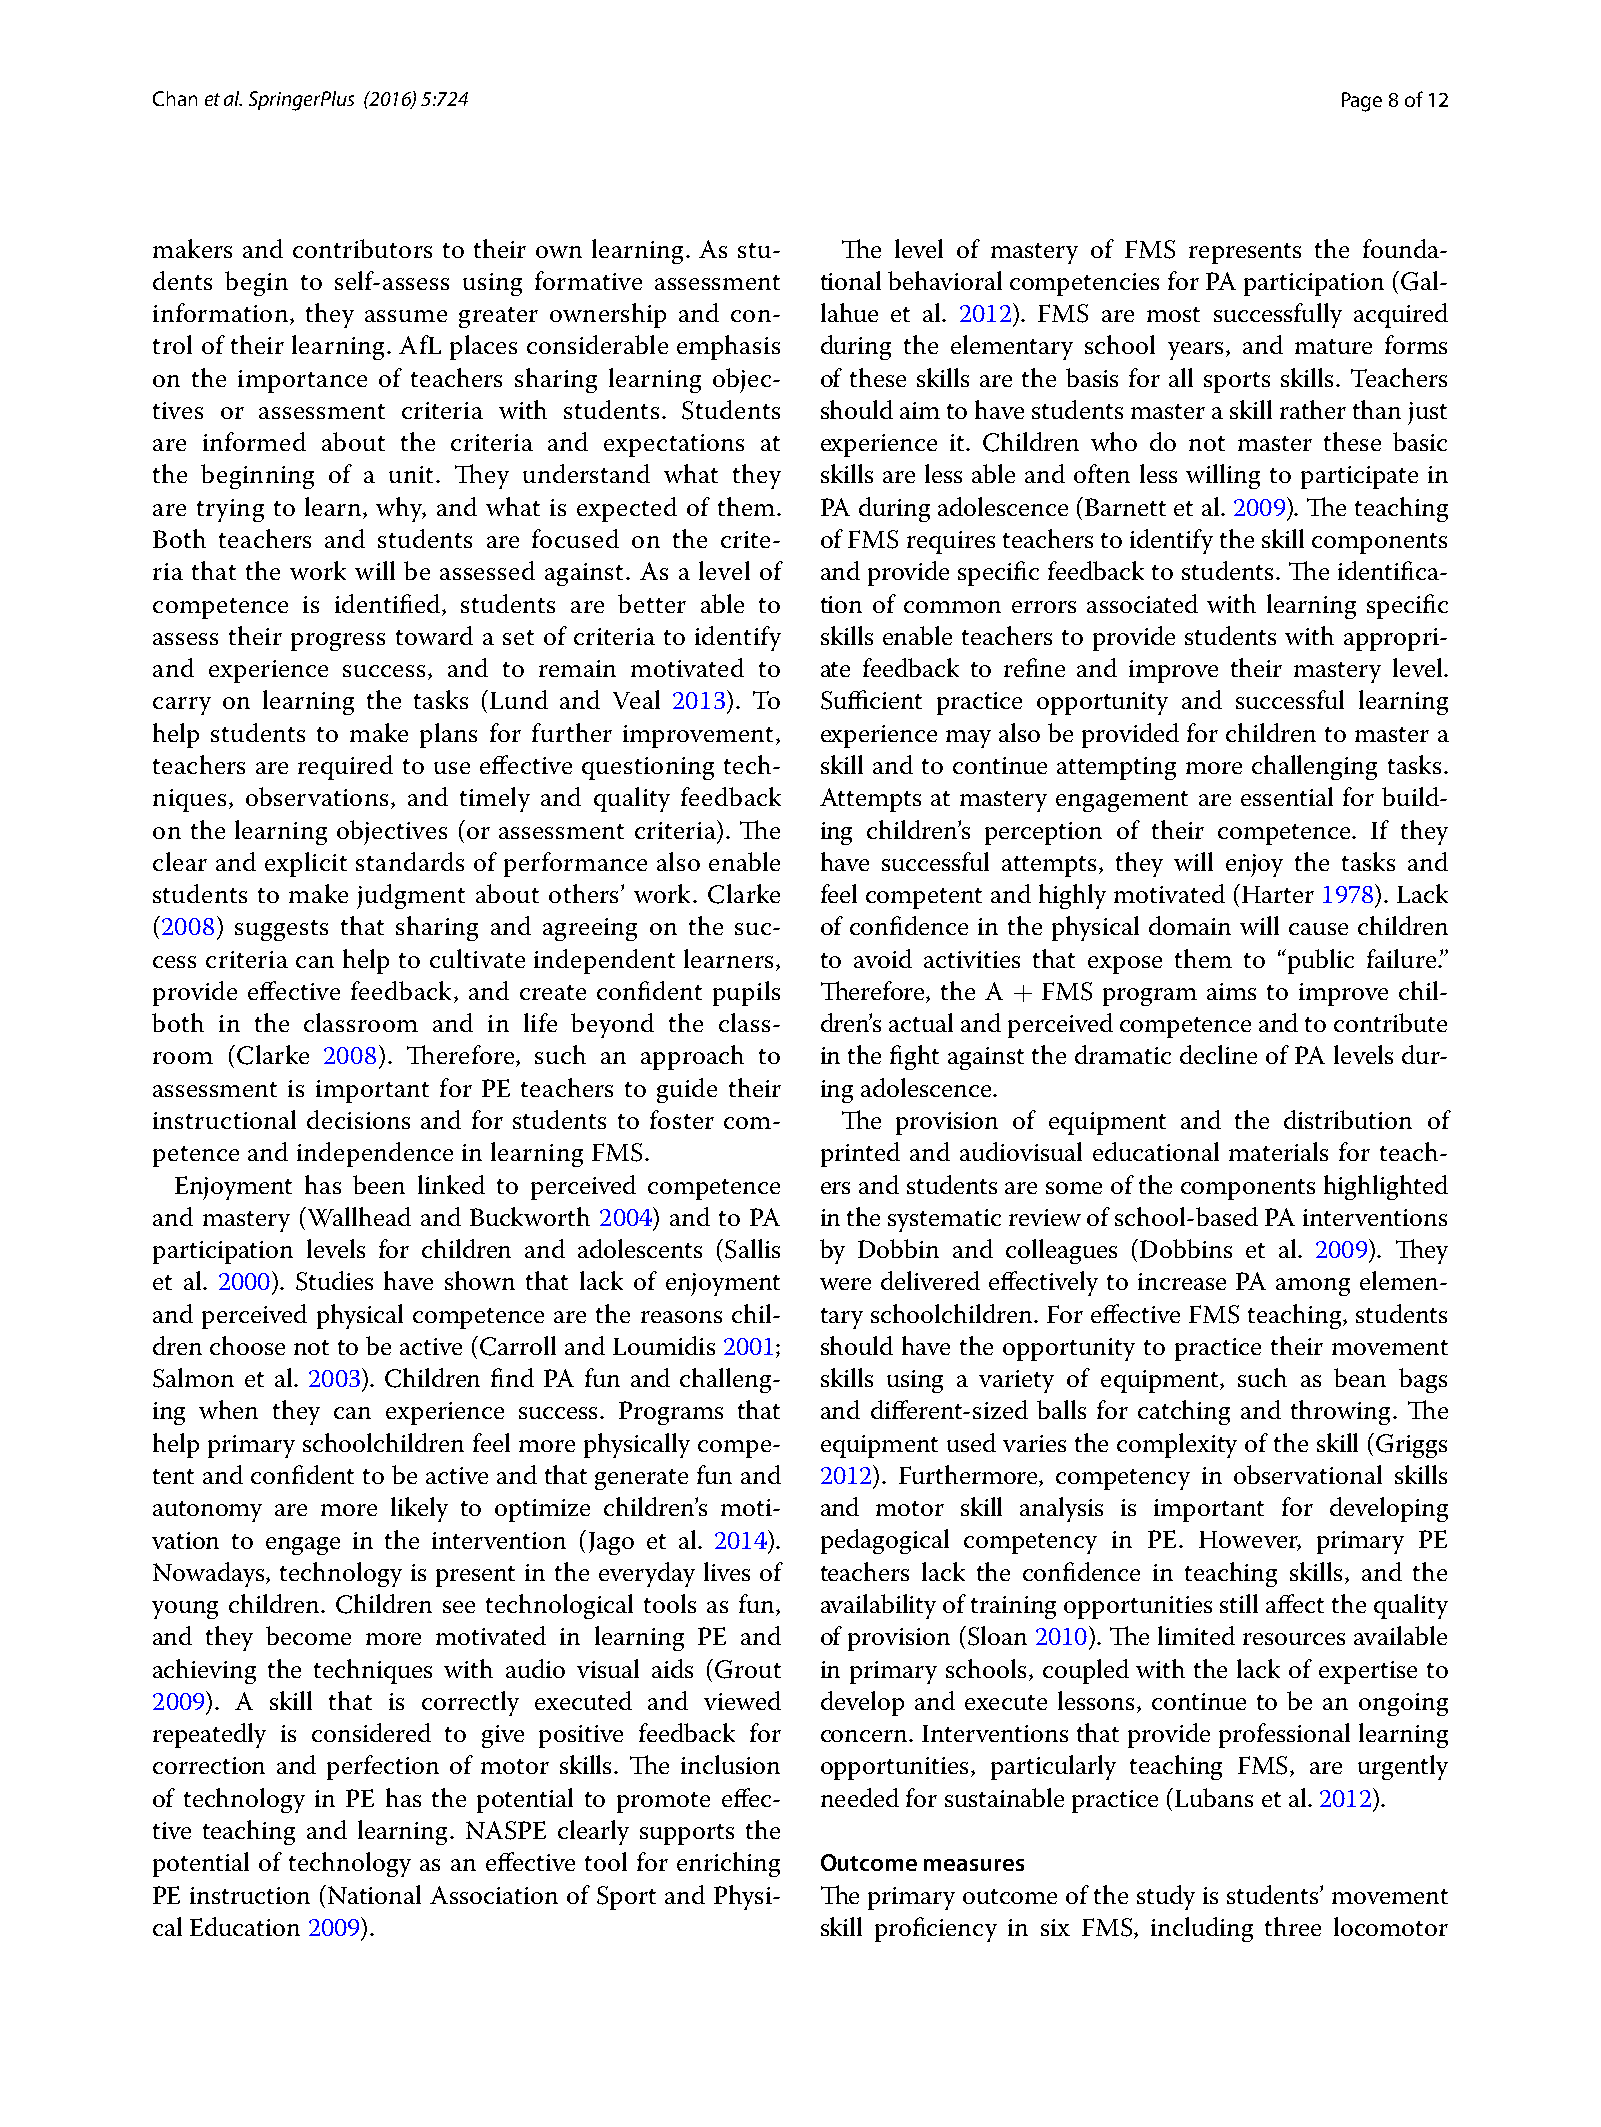 Image resolution: width=1601 pixels, height=2127 pixels. I want to click on associated, so click(1142, 603).
